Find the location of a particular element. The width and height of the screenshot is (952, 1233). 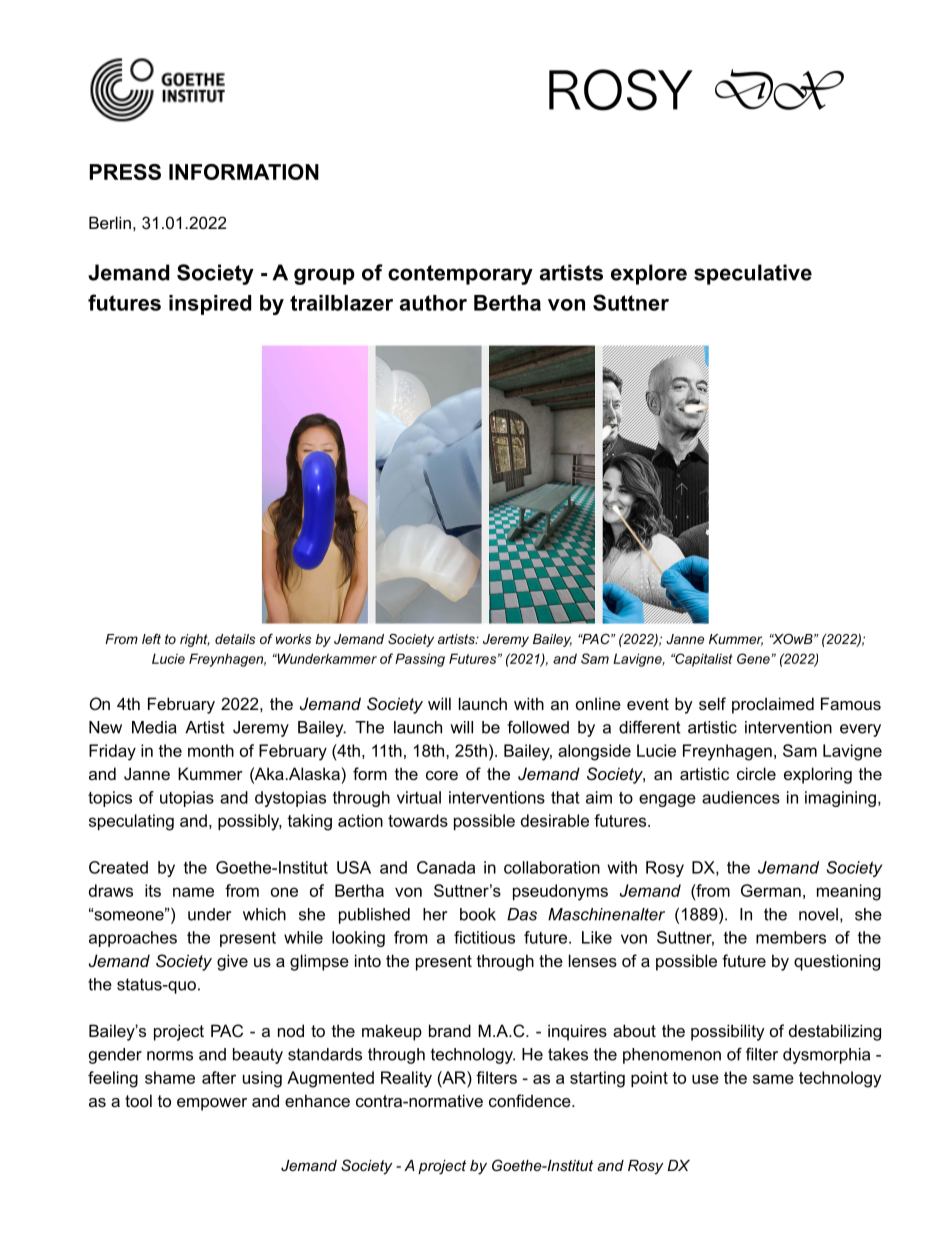

contemporary is located at coordinates (460, 275).
